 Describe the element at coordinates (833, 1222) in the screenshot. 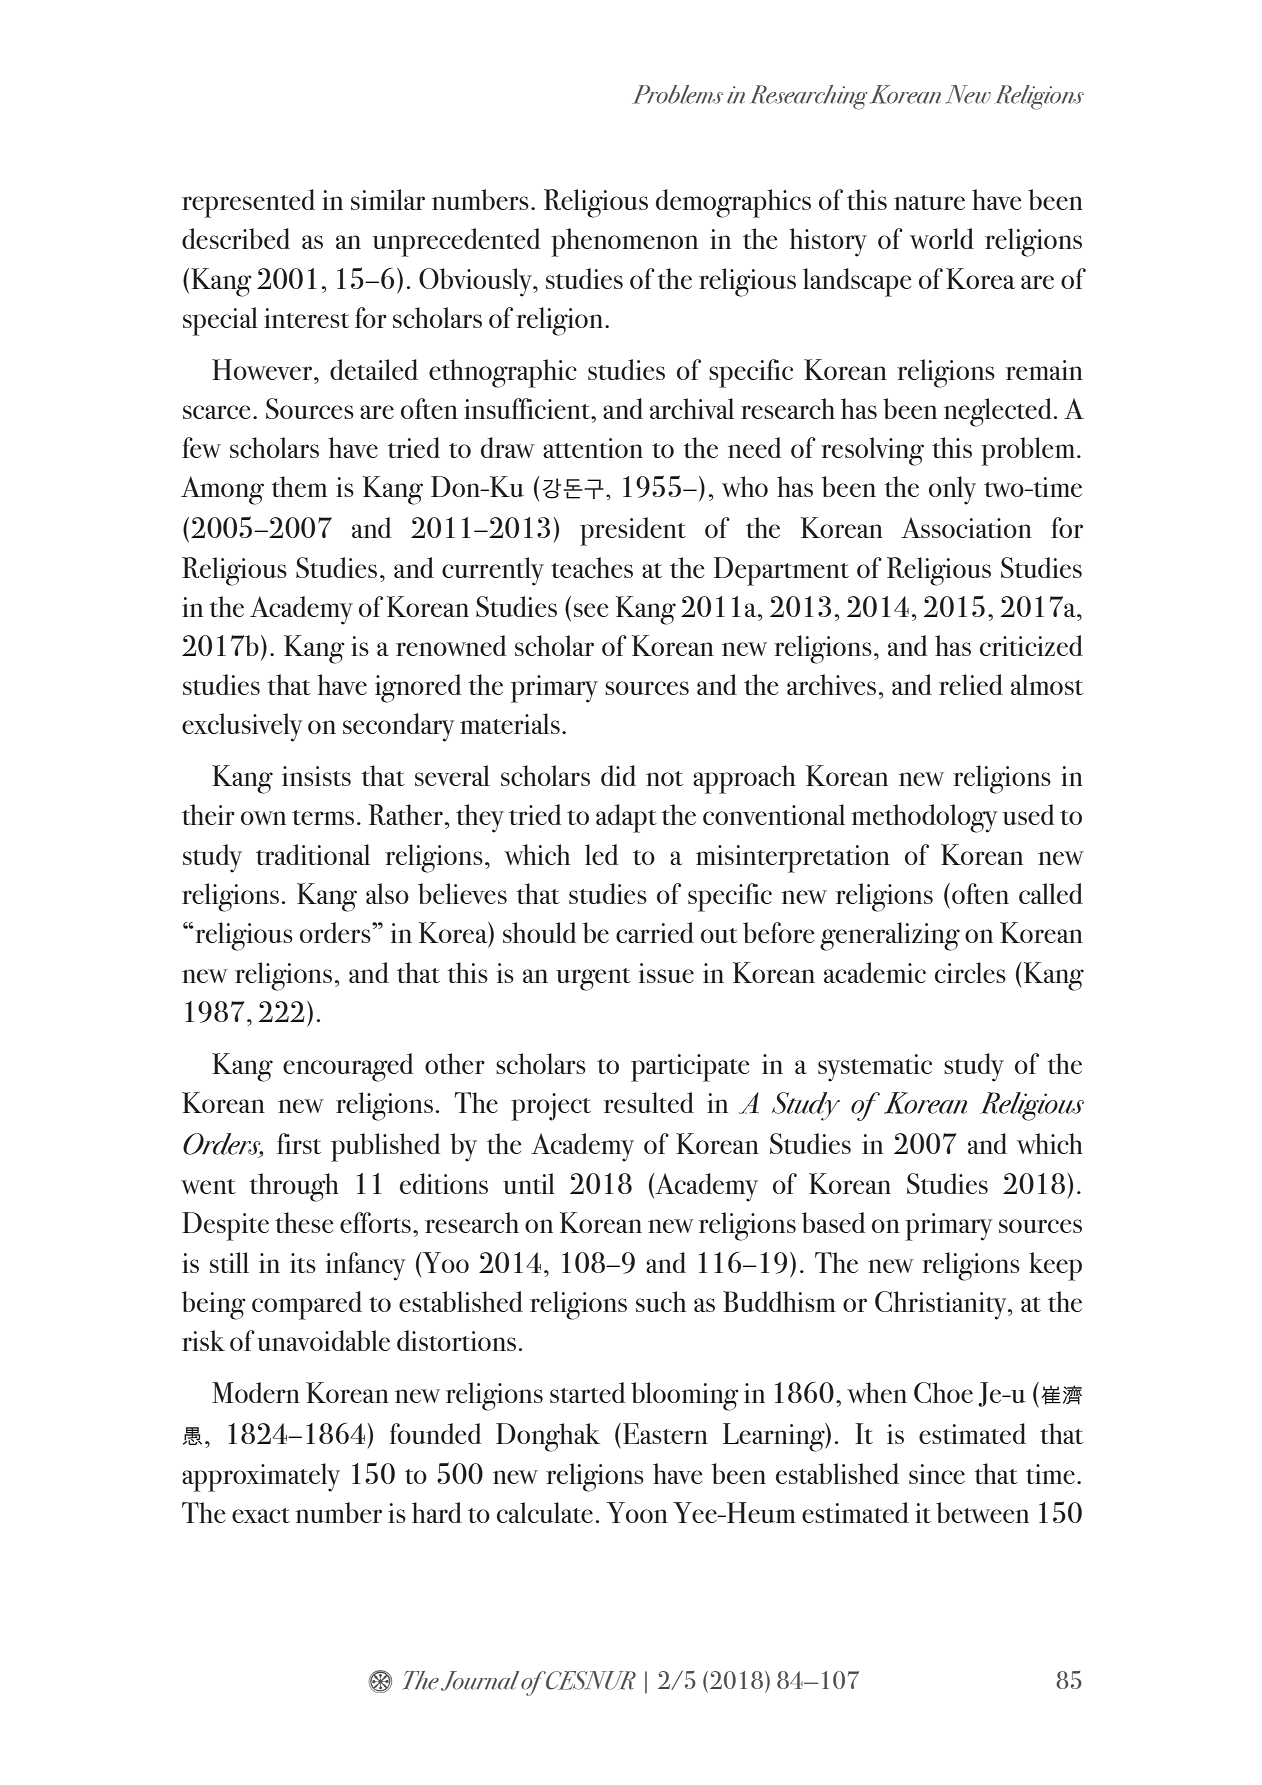

I see `based` at that location.
